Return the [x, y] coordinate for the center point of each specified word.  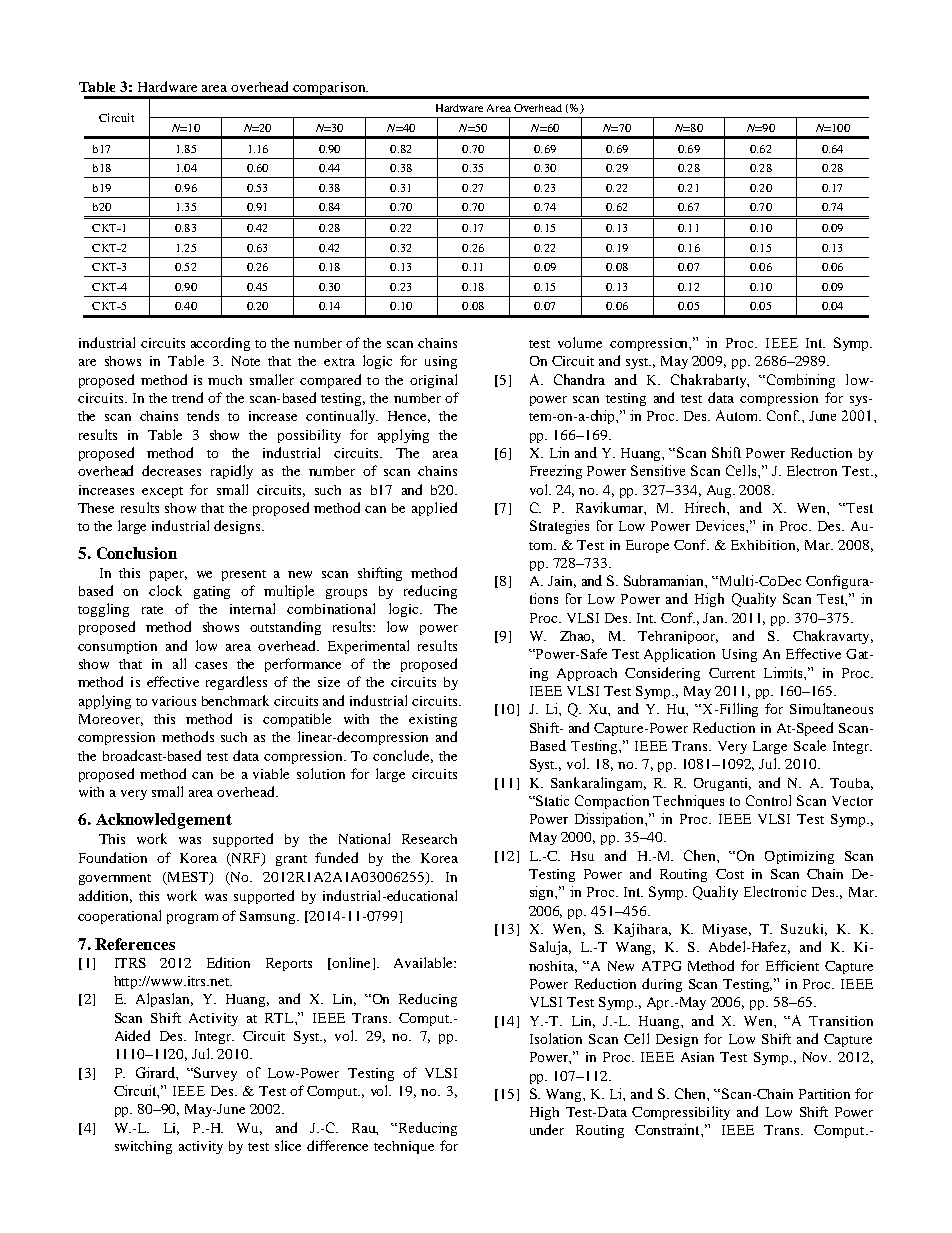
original [433, 381]
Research [429, 839]
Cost [730, 874]
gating [212, 592]
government [115, 879]
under [547, 1129]
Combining [801, 381]
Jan [714, 618]
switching [143, 1147]
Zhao [577, 637]
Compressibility [681, 1113]
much [225, 380]
